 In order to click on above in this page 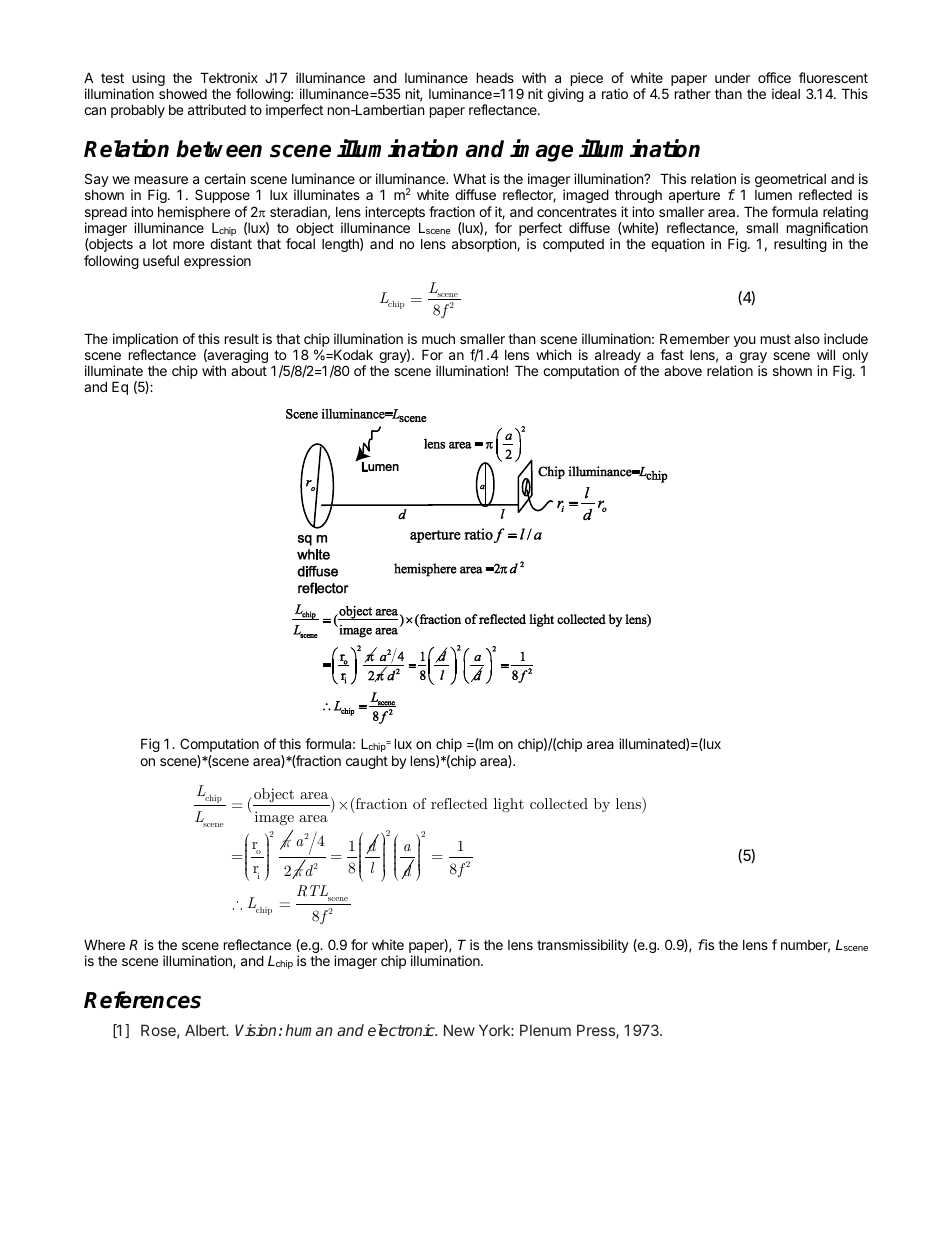, I will do `click(683, 370)`.
